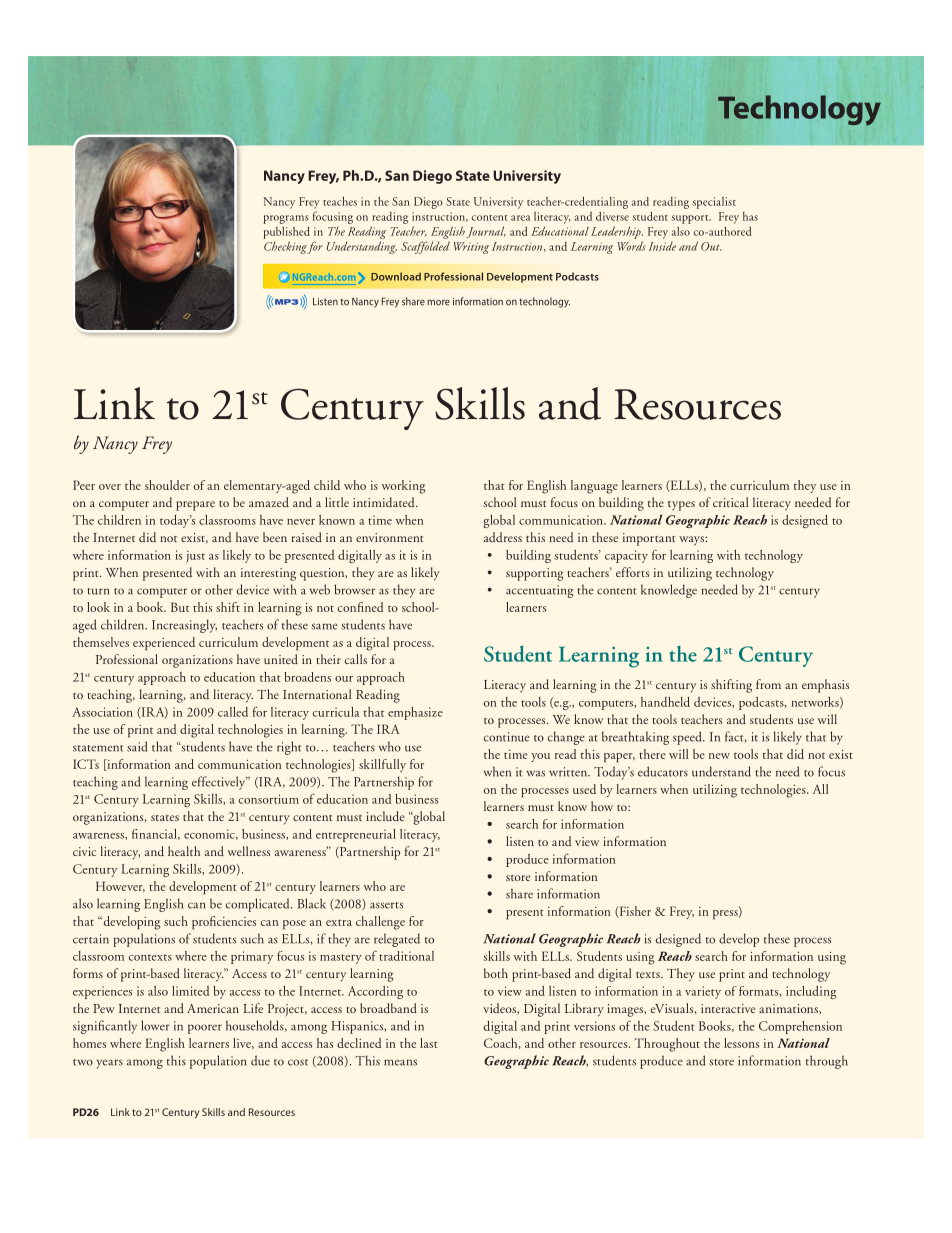 The width and height of the screenshot is (952, 1233). Describe the element at coordinates (155, 1025) in the screenshot. I see `lower` at that location.
